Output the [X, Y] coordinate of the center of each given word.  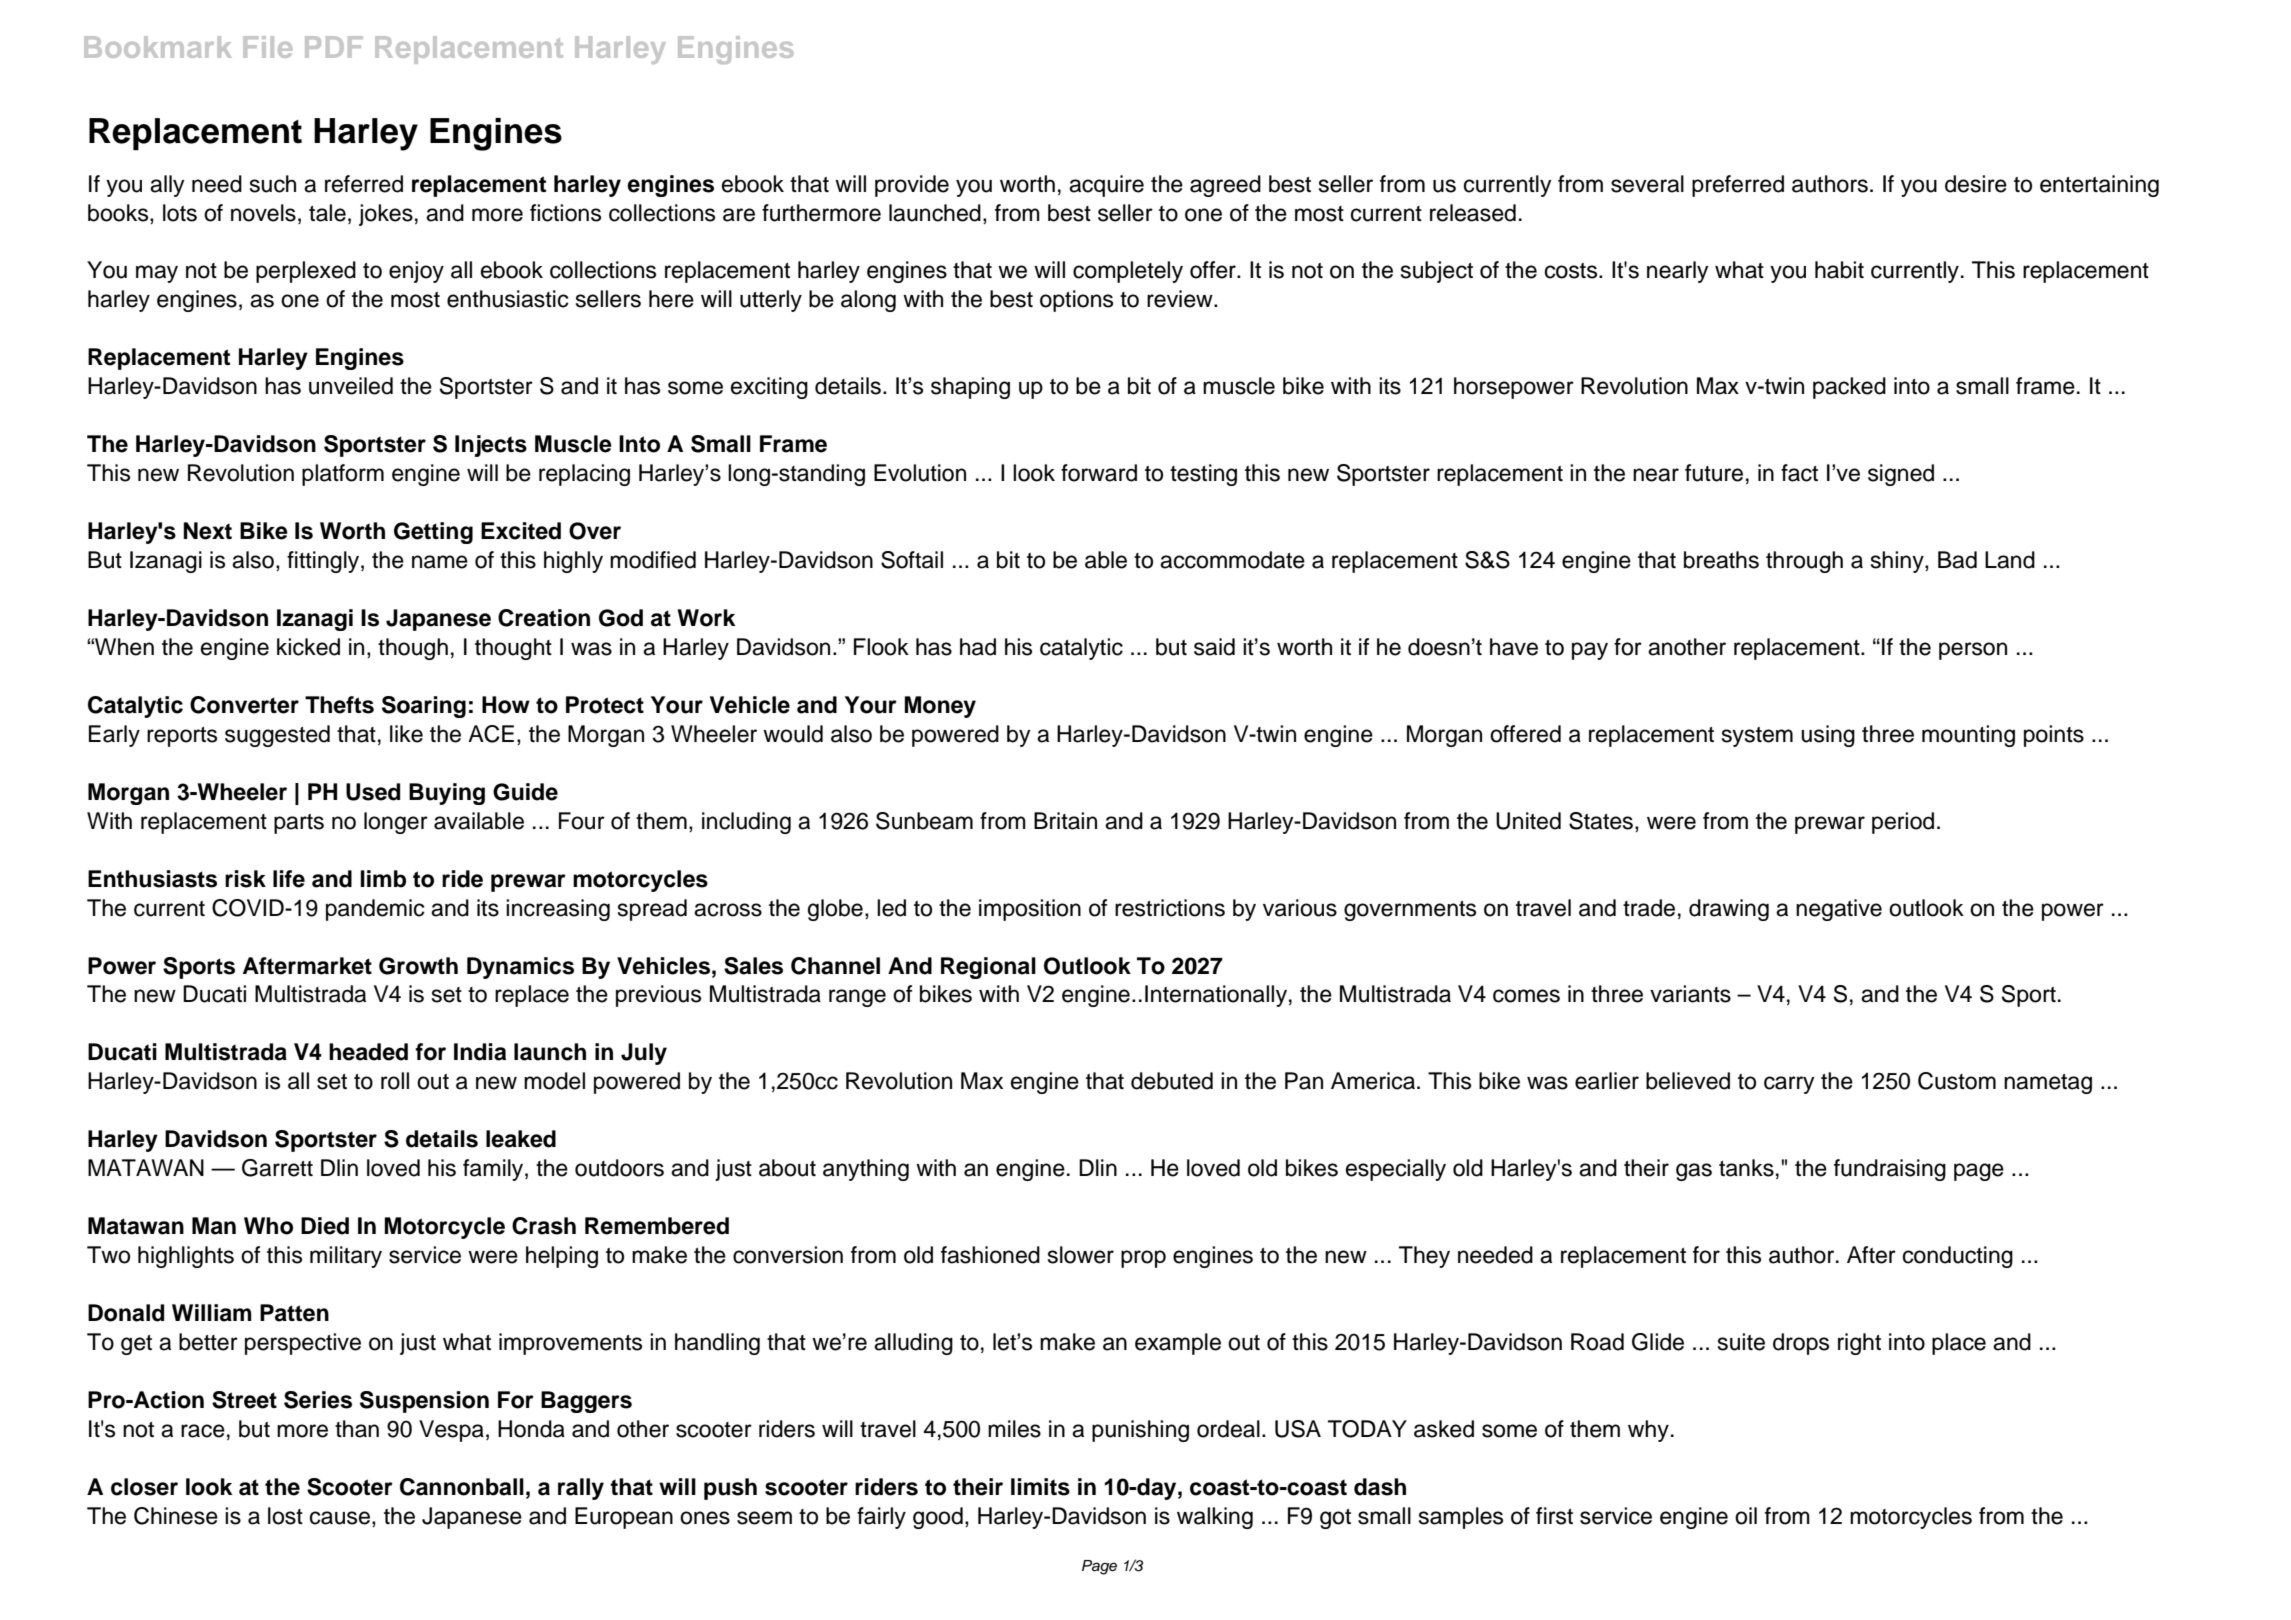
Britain [1065, 821]
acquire [1106, 186]
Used [373, 792]
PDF [334, 47]
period [1903, 823]
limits [1040, 1487]
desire [1976, 184]
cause [340, 1518]
